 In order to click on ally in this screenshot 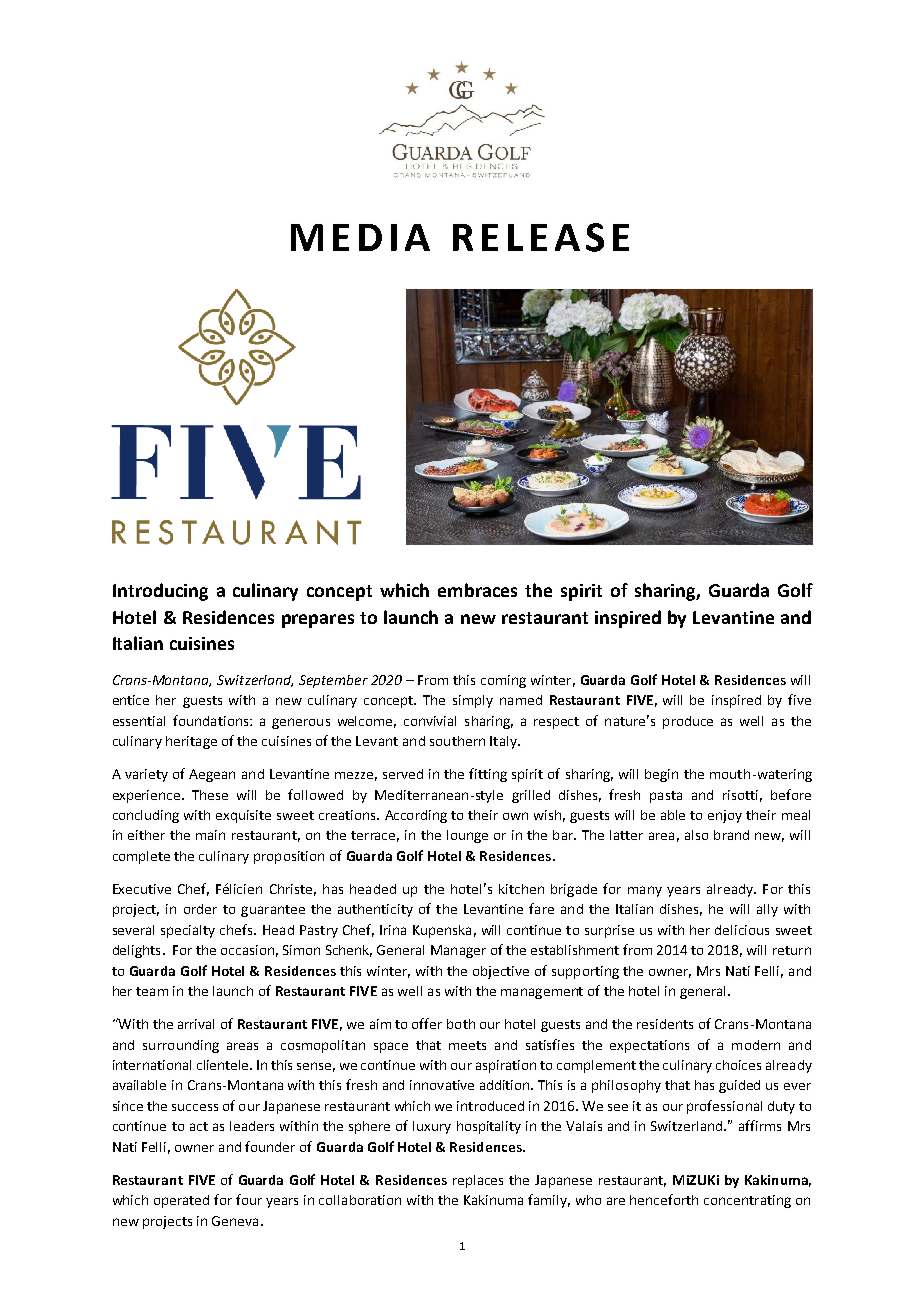, I will do `click(767, 910)`.
